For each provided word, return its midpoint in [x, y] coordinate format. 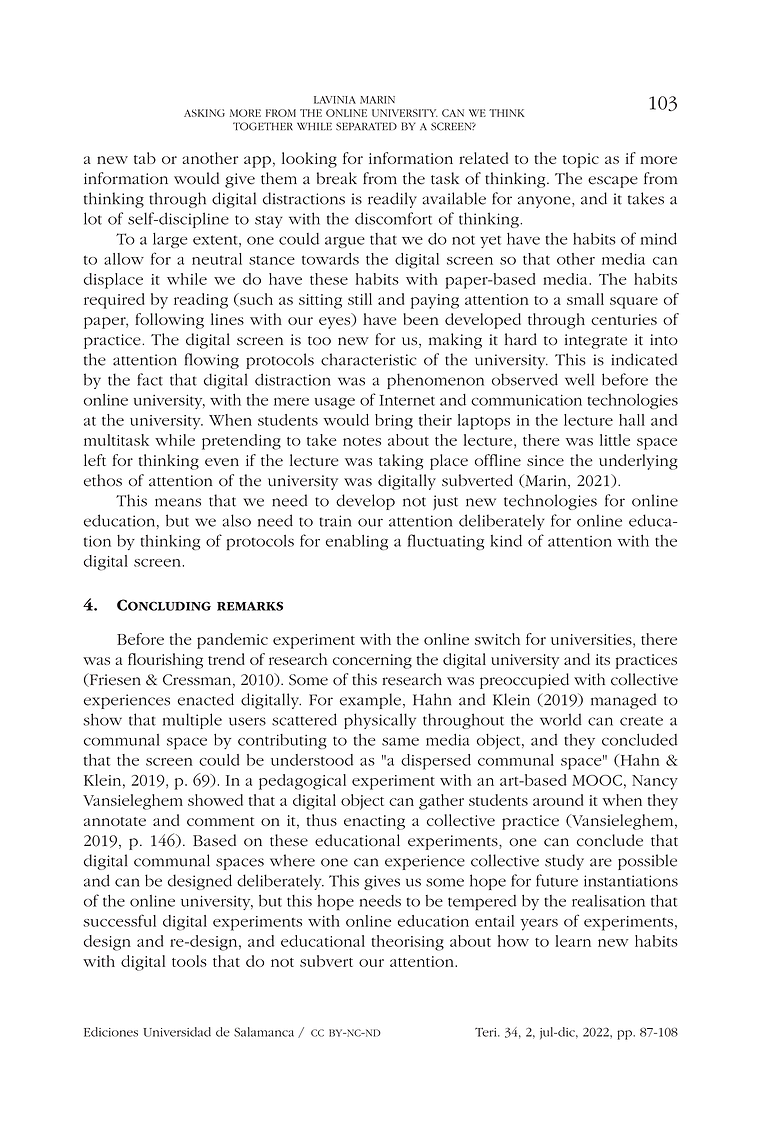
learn [573, 941]
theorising [407, 943]
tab [145, 158]
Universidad [177, 1032]
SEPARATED [366, 126]
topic [581, 160]
